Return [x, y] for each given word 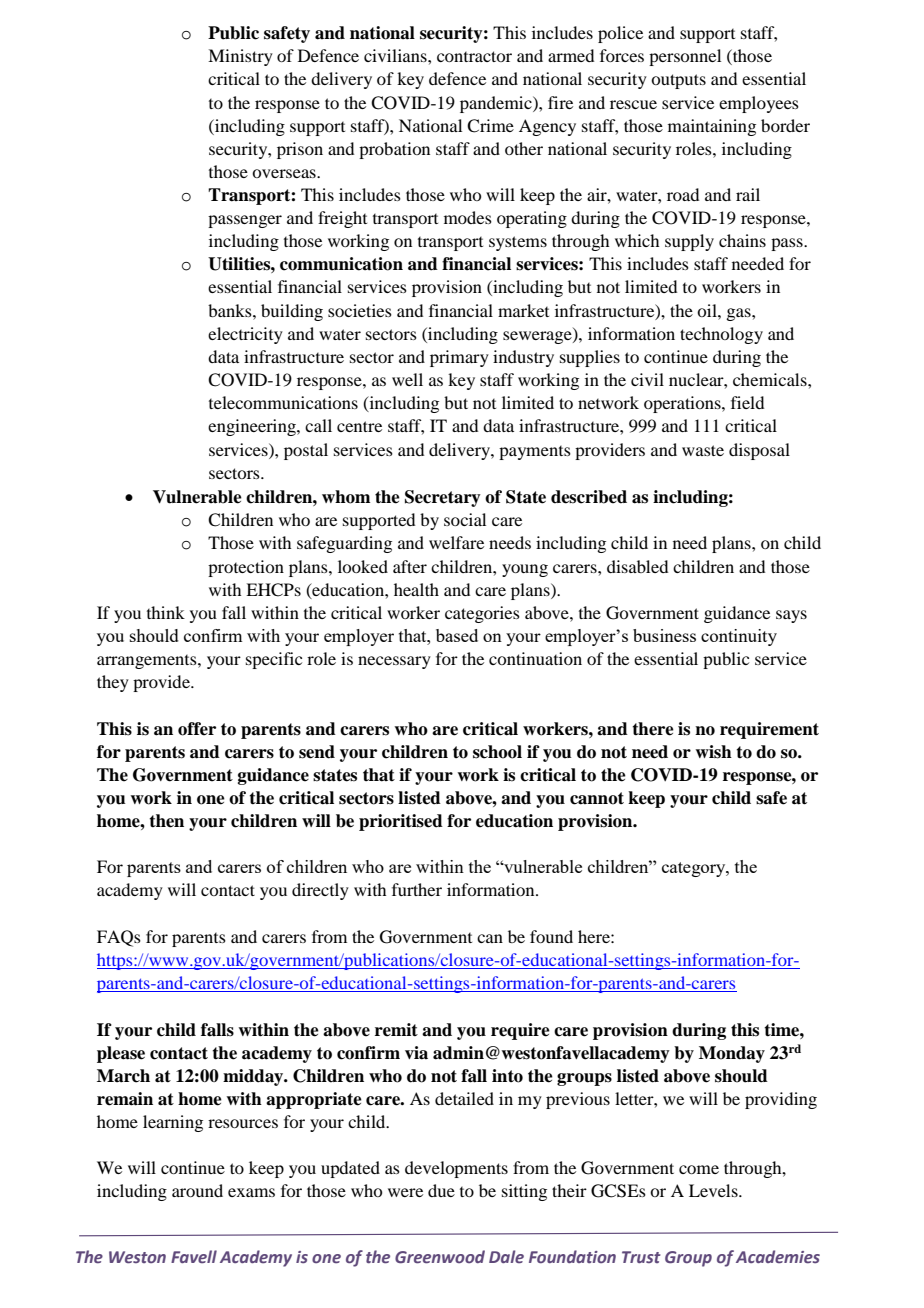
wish [713, 752]
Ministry [240, 57]
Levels [714, 1190]
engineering [253, 427]
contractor [474, 56]
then [166, 821]
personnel [685, 57]
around [197, 1190]
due [441, 1190]
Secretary [443, 498]
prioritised [401, 822]
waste [703, 450]
